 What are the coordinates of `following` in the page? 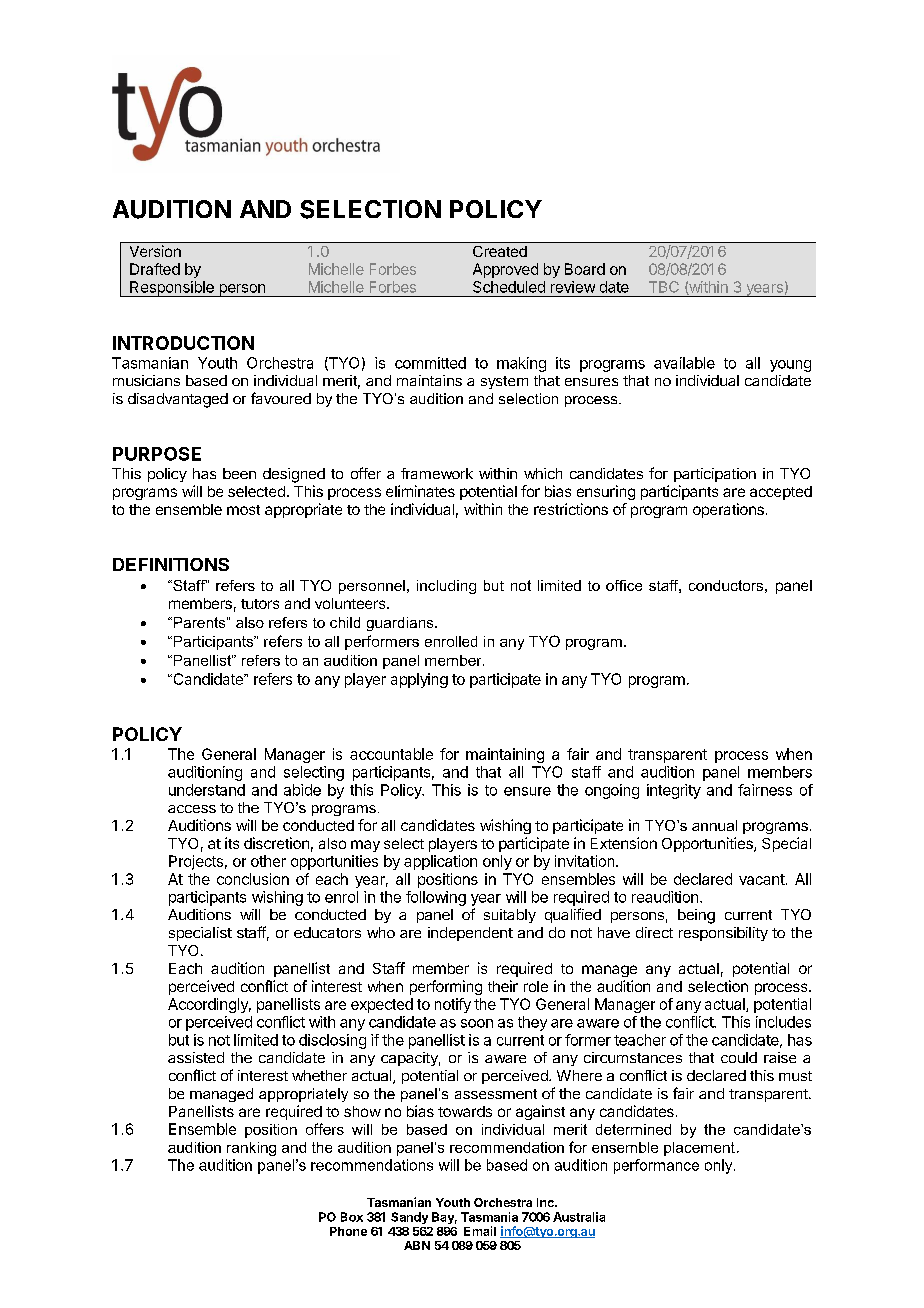 It's located at (436, 898).
